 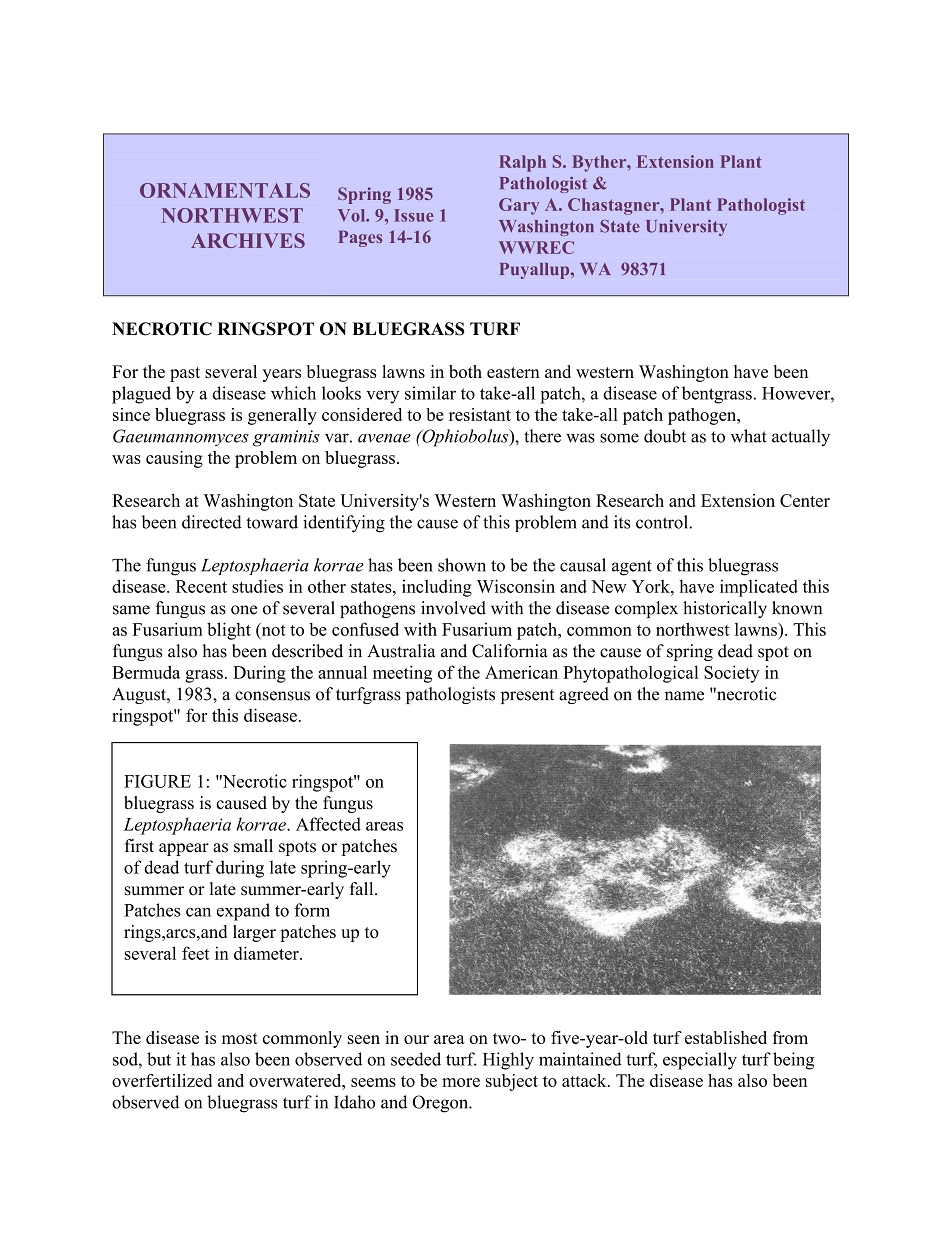 What do you see at coordinates (212, 522) in the screenshot?
I see `directed` at bounding box center [212, 522].
